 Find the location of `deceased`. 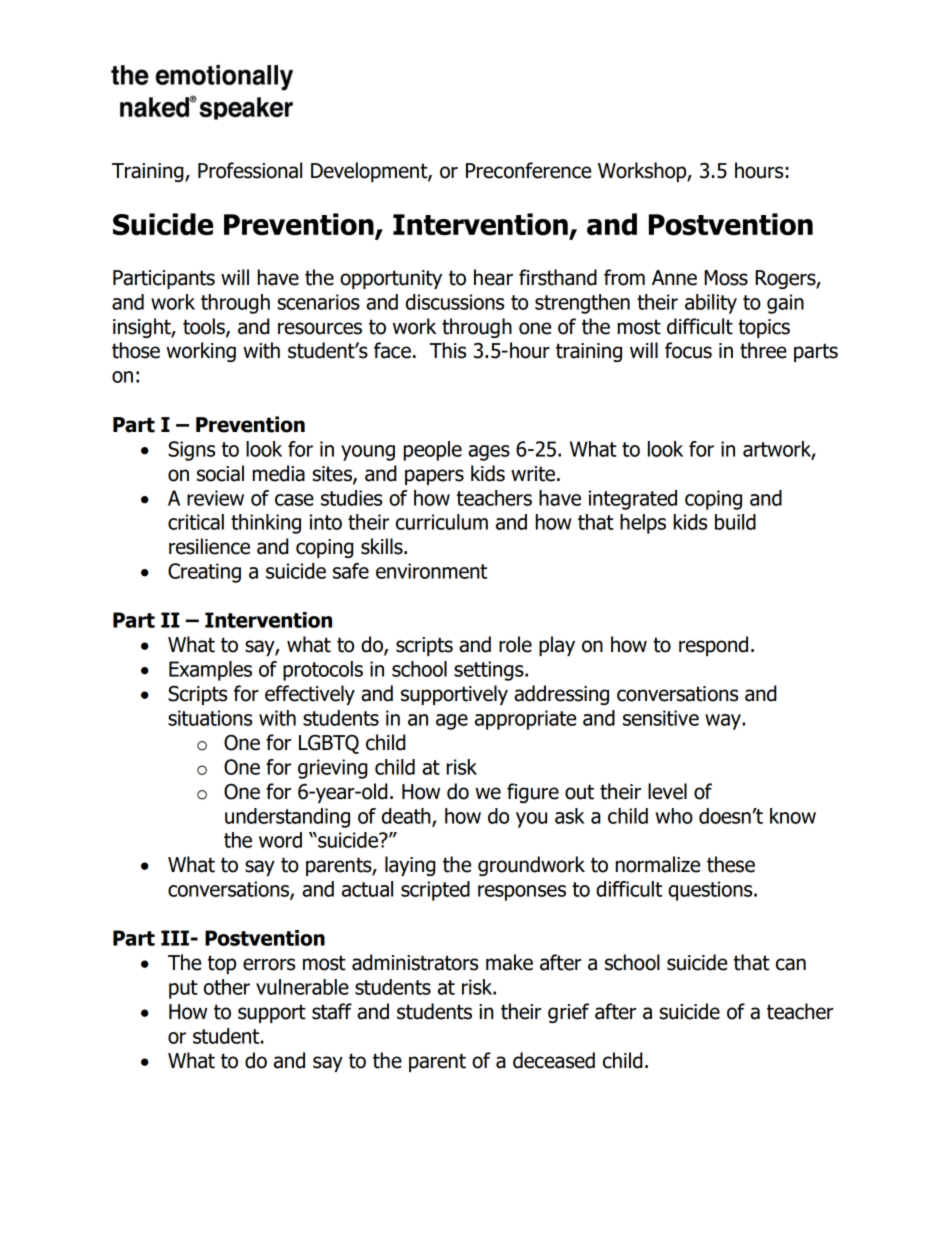

deceased is located at coordinates (554, 1060).
